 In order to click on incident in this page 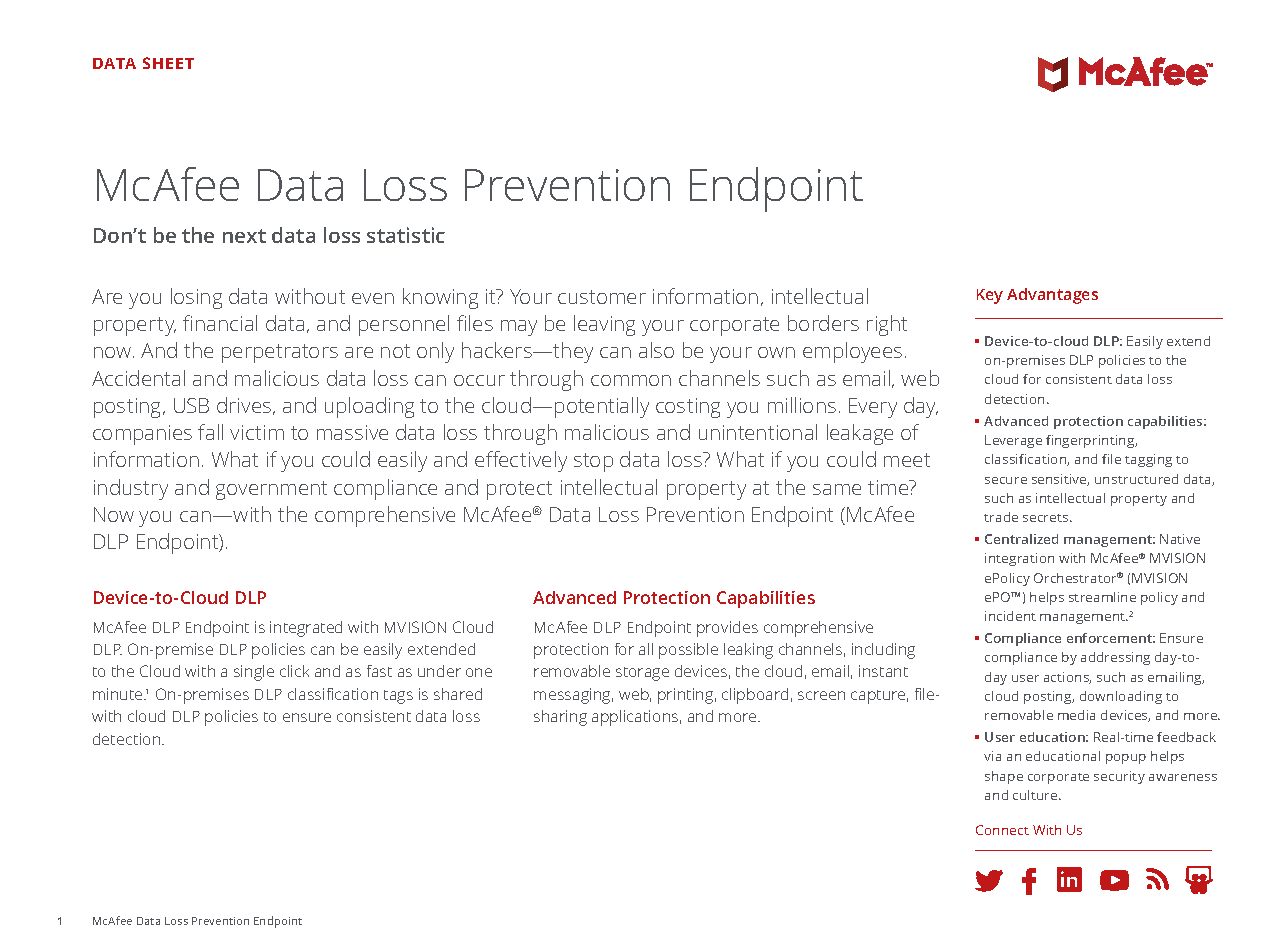, I will do `click(1010, 616)`.
